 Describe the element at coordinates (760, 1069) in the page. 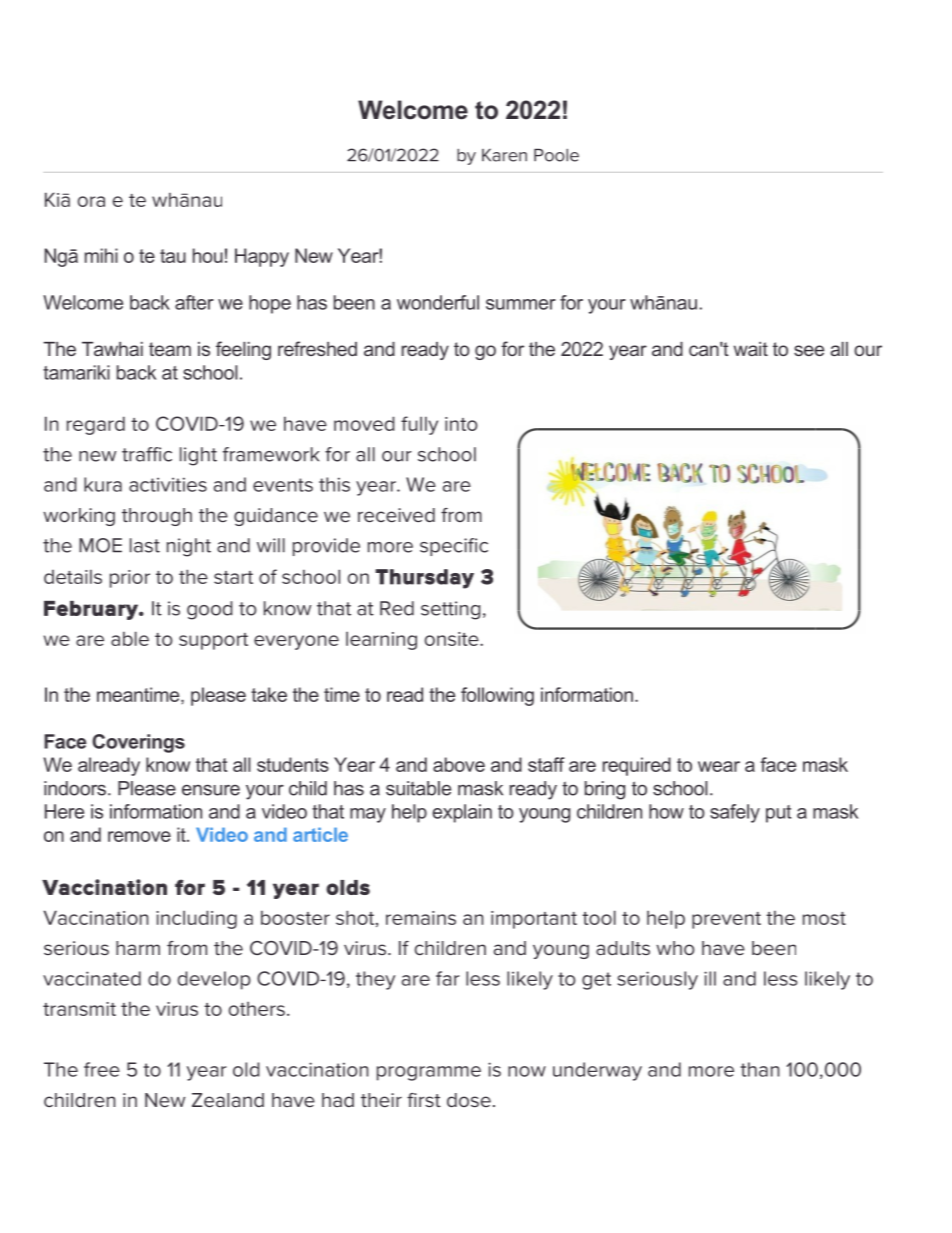

I see `than` at that location.
